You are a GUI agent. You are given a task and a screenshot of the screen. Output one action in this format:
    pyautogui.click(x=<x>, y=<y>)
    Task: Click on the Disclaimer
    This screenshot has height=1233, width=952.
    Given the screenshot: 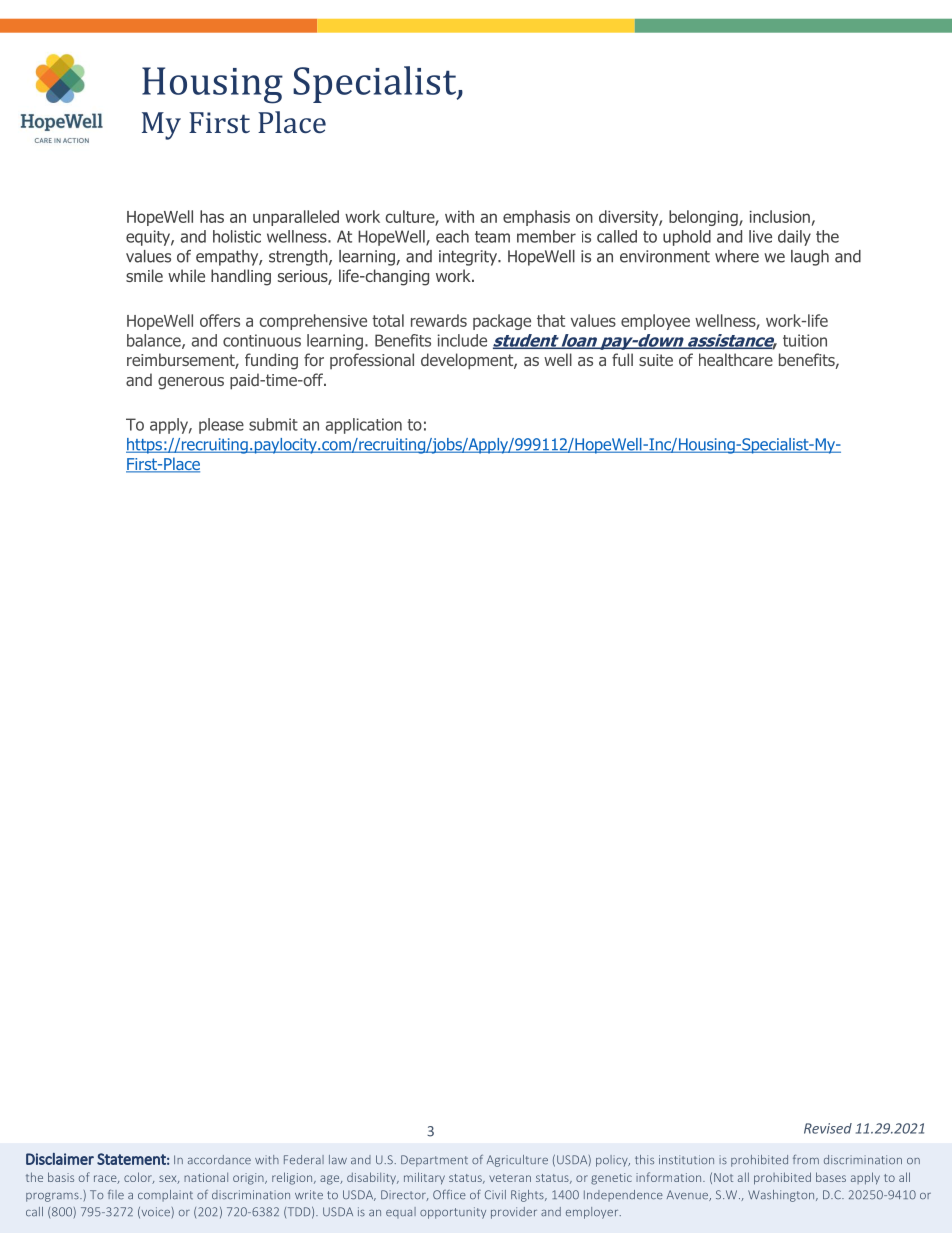 What is the action you would take?
    pyautogui.click(x=60, y=1159)
